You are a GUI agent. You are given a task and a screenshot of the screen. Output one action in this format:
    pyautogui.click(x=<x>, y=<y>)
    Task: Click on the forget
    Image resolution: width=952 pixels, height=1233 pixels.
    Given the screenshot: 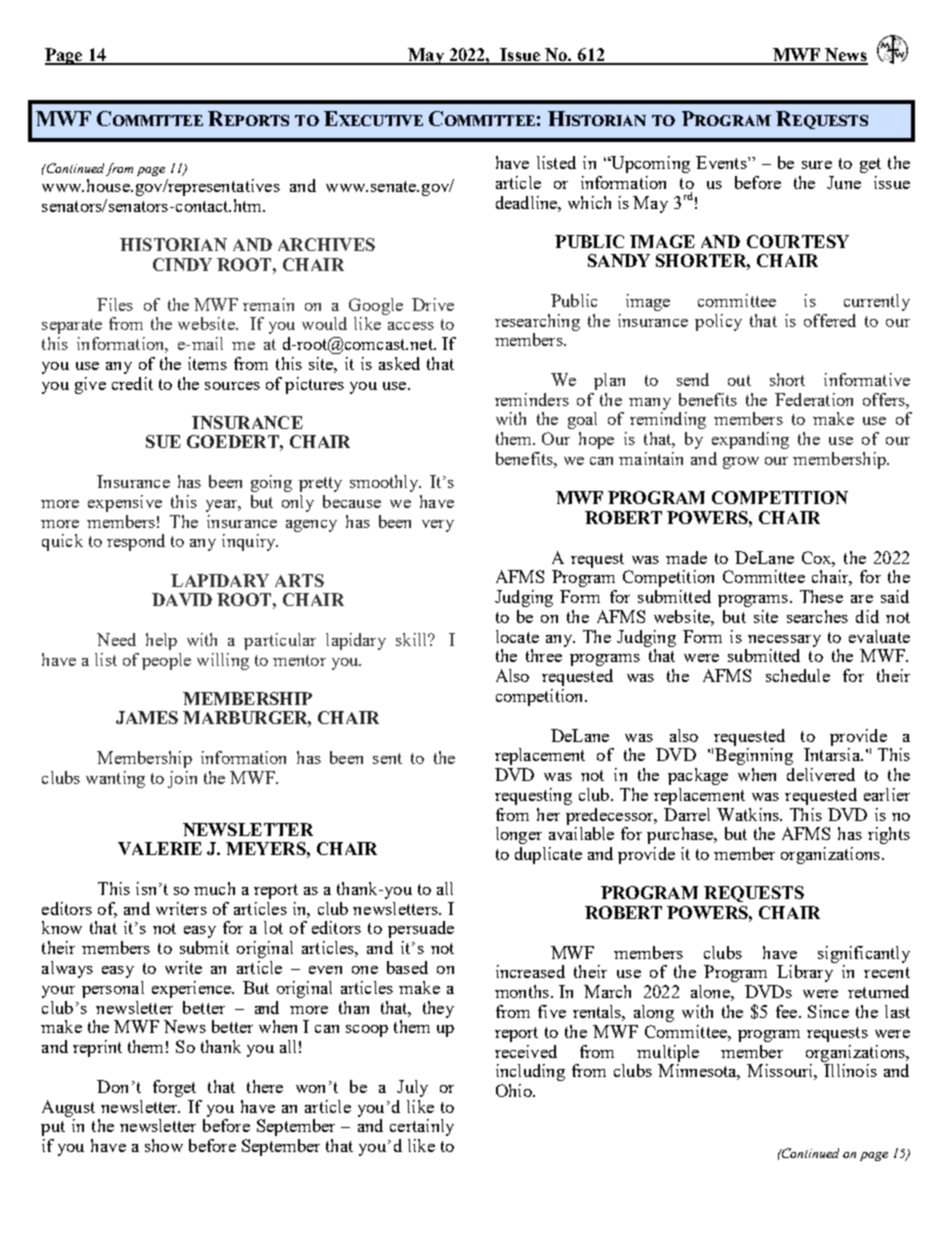 What is the action you would take?
    pyautogui.click(x=174, y=1088)
